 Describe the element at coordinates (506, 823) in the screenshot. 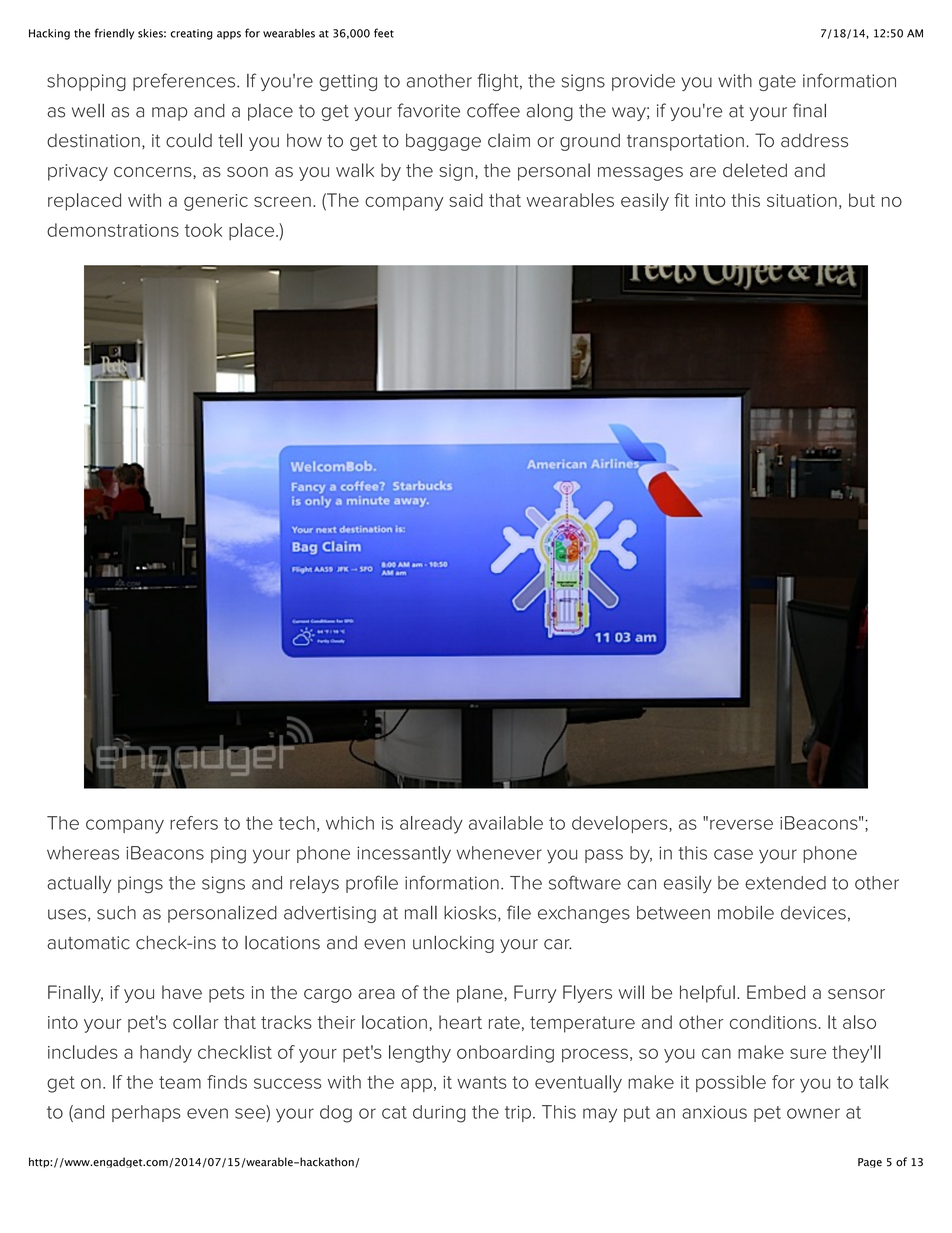

I see `available` at that location.
